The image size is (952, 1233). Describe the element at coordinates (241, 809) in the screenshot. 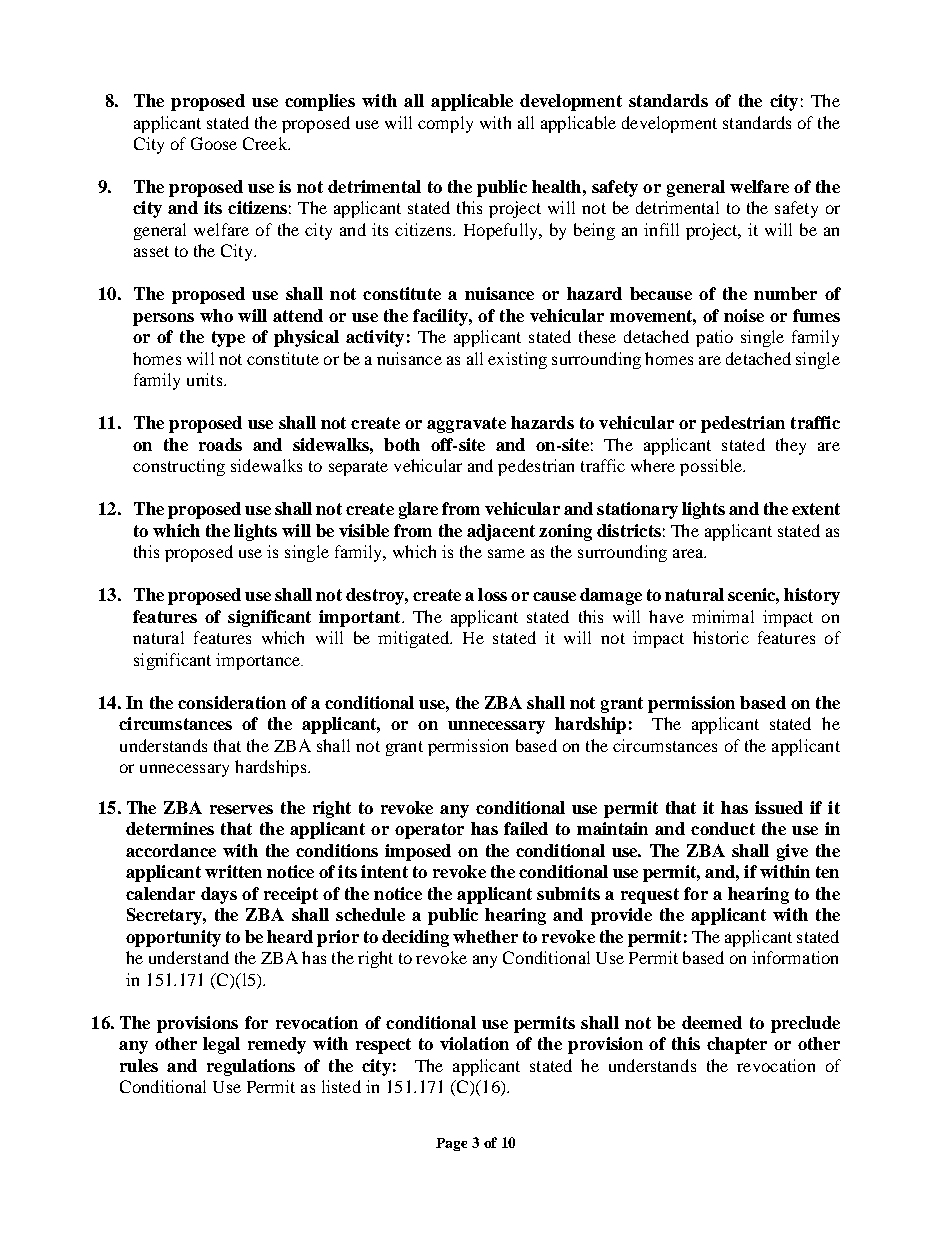

I see `reserves` at that location.
